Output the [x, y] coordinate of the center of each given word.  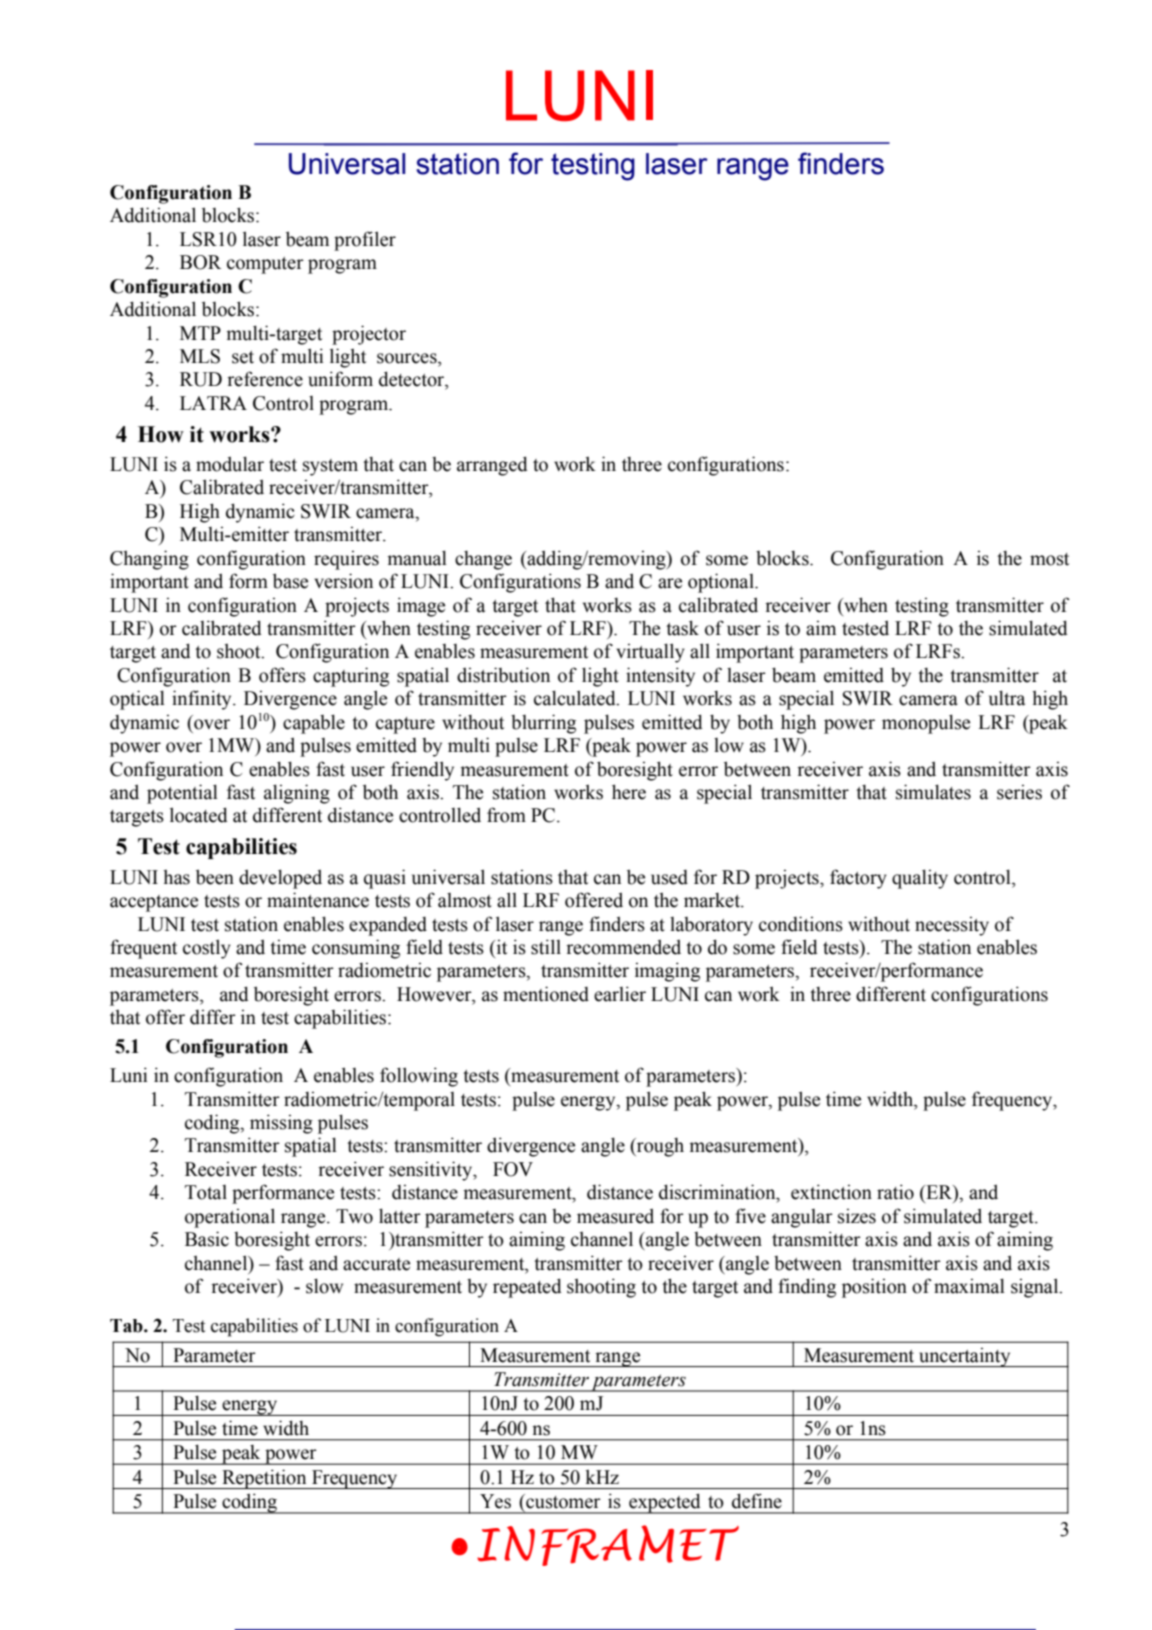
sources [408, 358]
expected [665, 1503]
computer [265, 265]
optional [722, 583]
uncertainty [965, 1357]
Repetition [264, 1479]
